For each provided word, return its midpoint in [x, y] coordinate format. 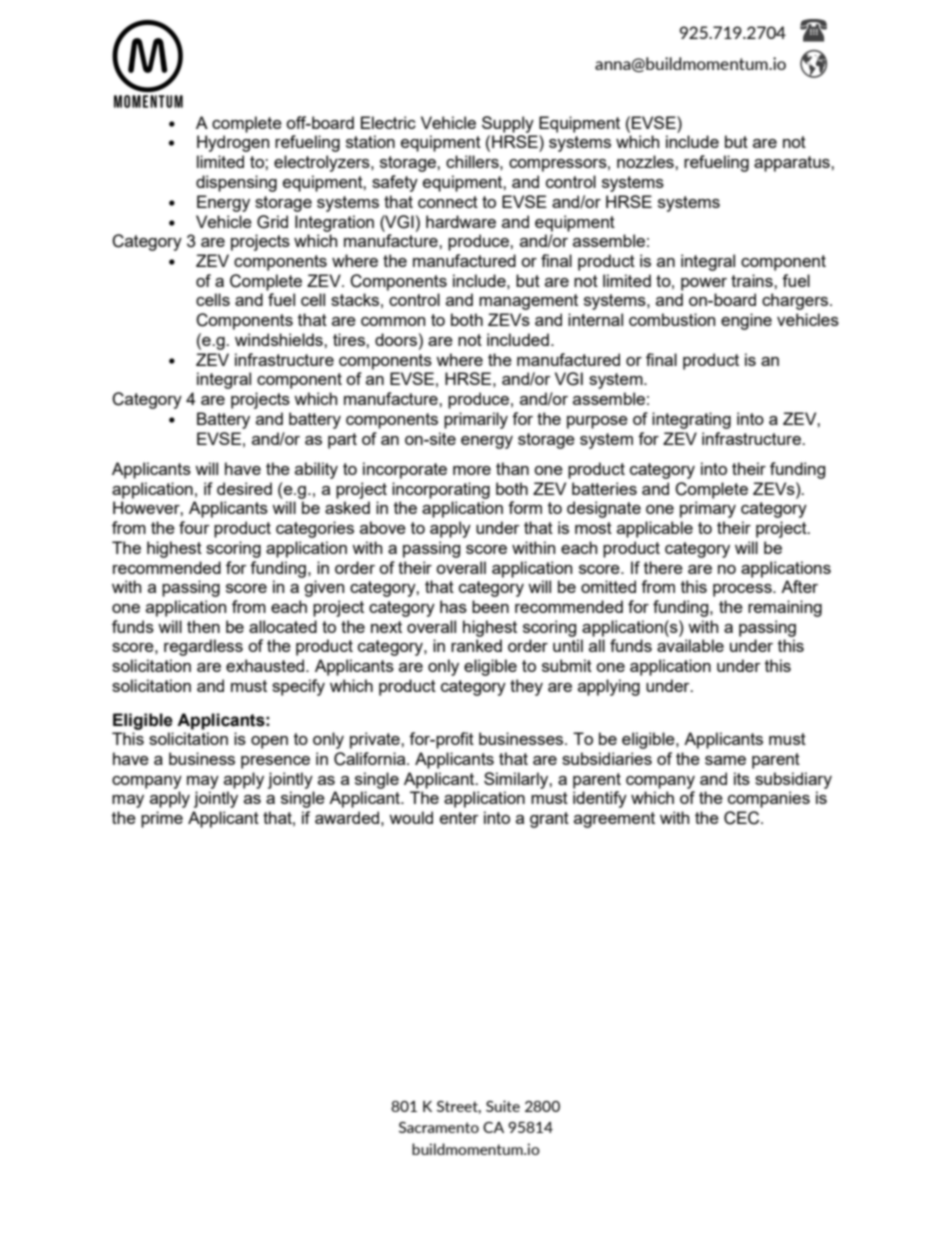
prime [162, 819]
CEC [743, 818]
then [203, 626]
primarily [476, 420]
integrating [691, 420]
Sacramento [439, 1127]
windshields [280, 339]
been [490, 606]
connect [448, 202]
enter [459, 818]
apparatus [793, 164]
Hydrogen [233, 143]
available [690, 645]
